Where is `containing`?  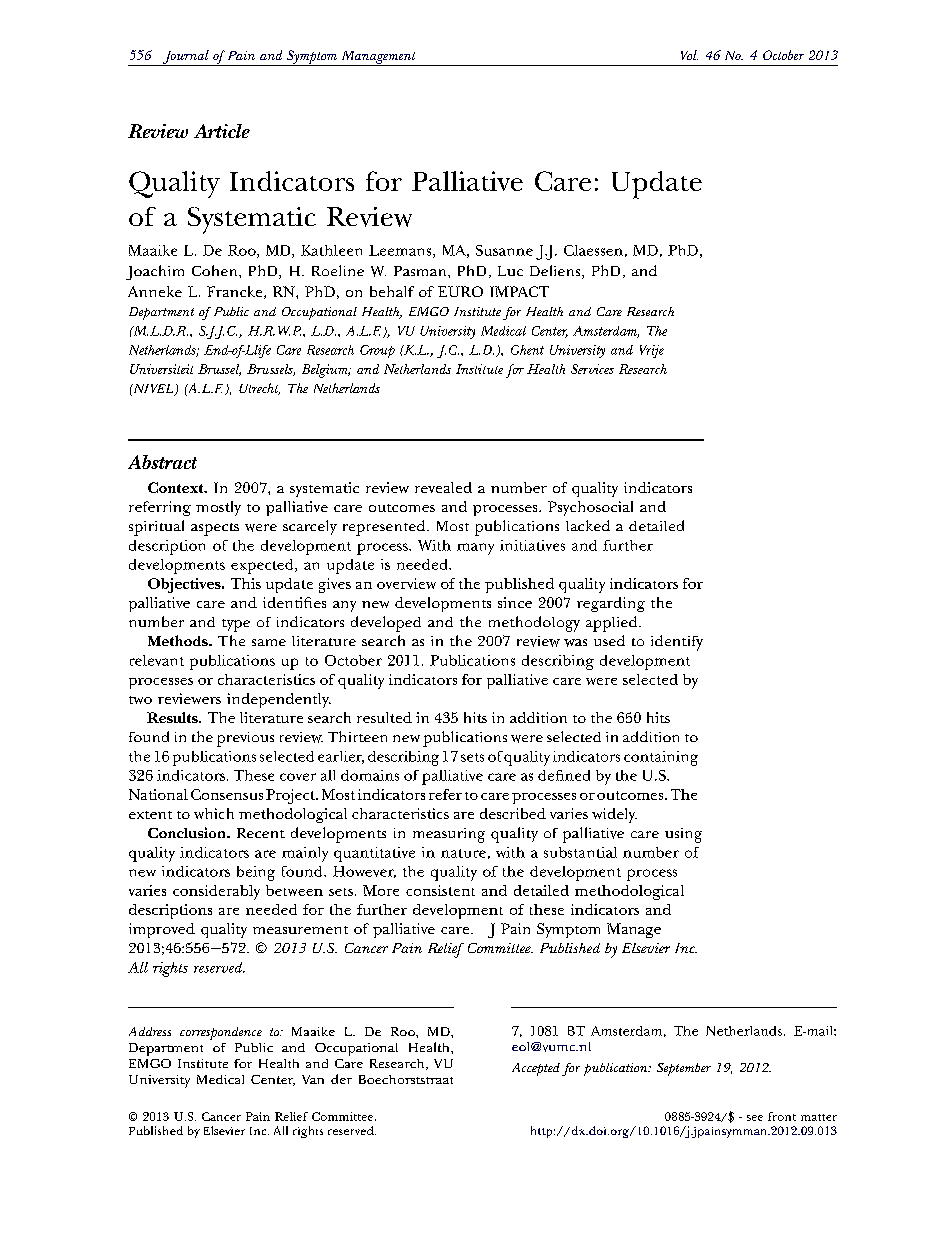 containing is located at coordinates (661, 758).
